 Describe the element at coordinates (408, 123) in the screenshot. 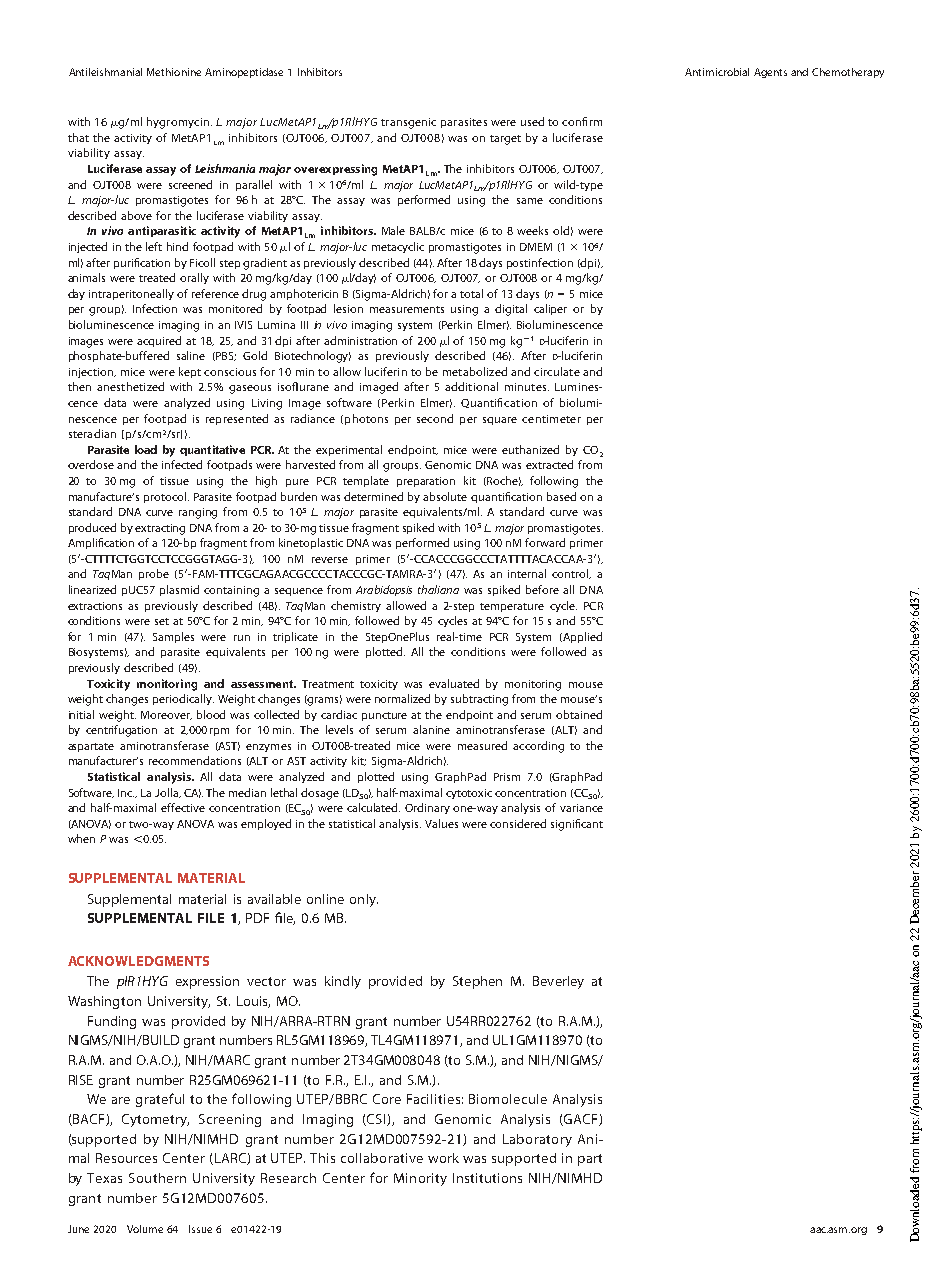

I see `transgenic` at that location.
